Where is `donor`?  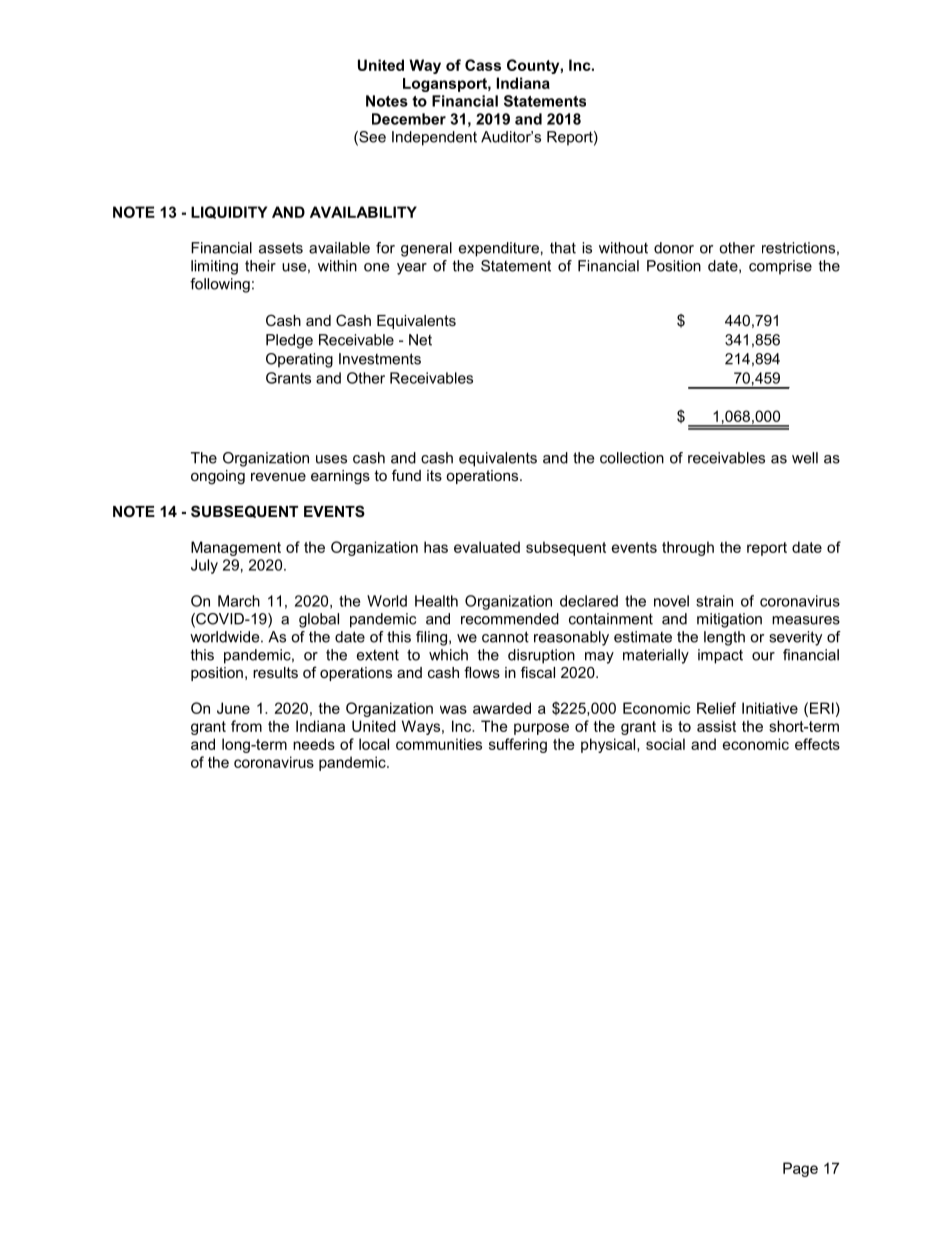
donor is located at coordinates (674, 248).
